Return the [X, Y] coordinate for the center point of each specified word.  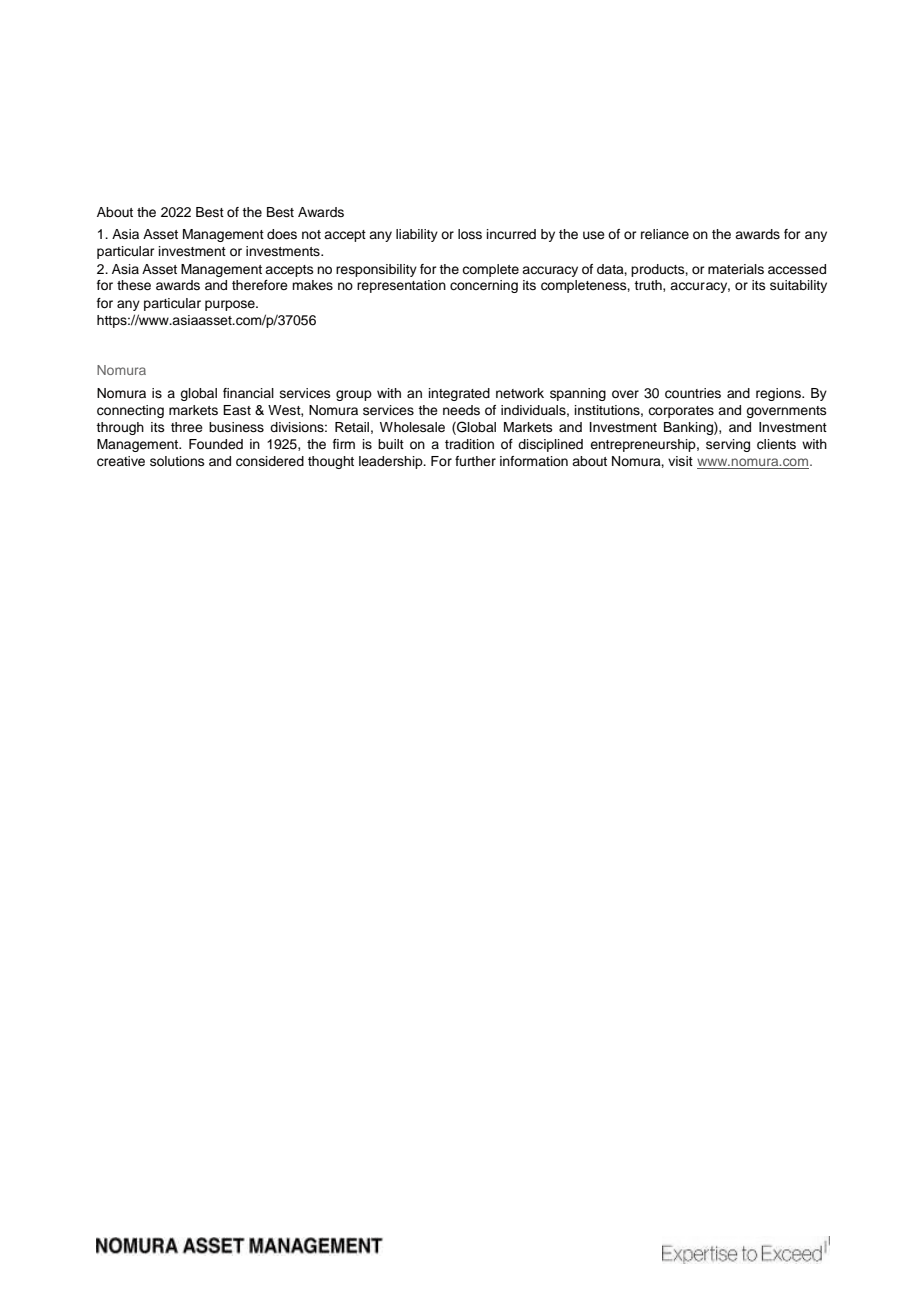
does [282, 234]
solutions [177, 461]
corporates [681, 412]
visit [680, 461]
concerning [484, 286]
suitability [798, 286]
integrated [459, 394]
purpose [231, 305]
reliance [665, 234]
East [237, 410]
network [520, 393]
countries [693, 393]
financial [248, 393]
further [475, 461]
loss [470, 234]
